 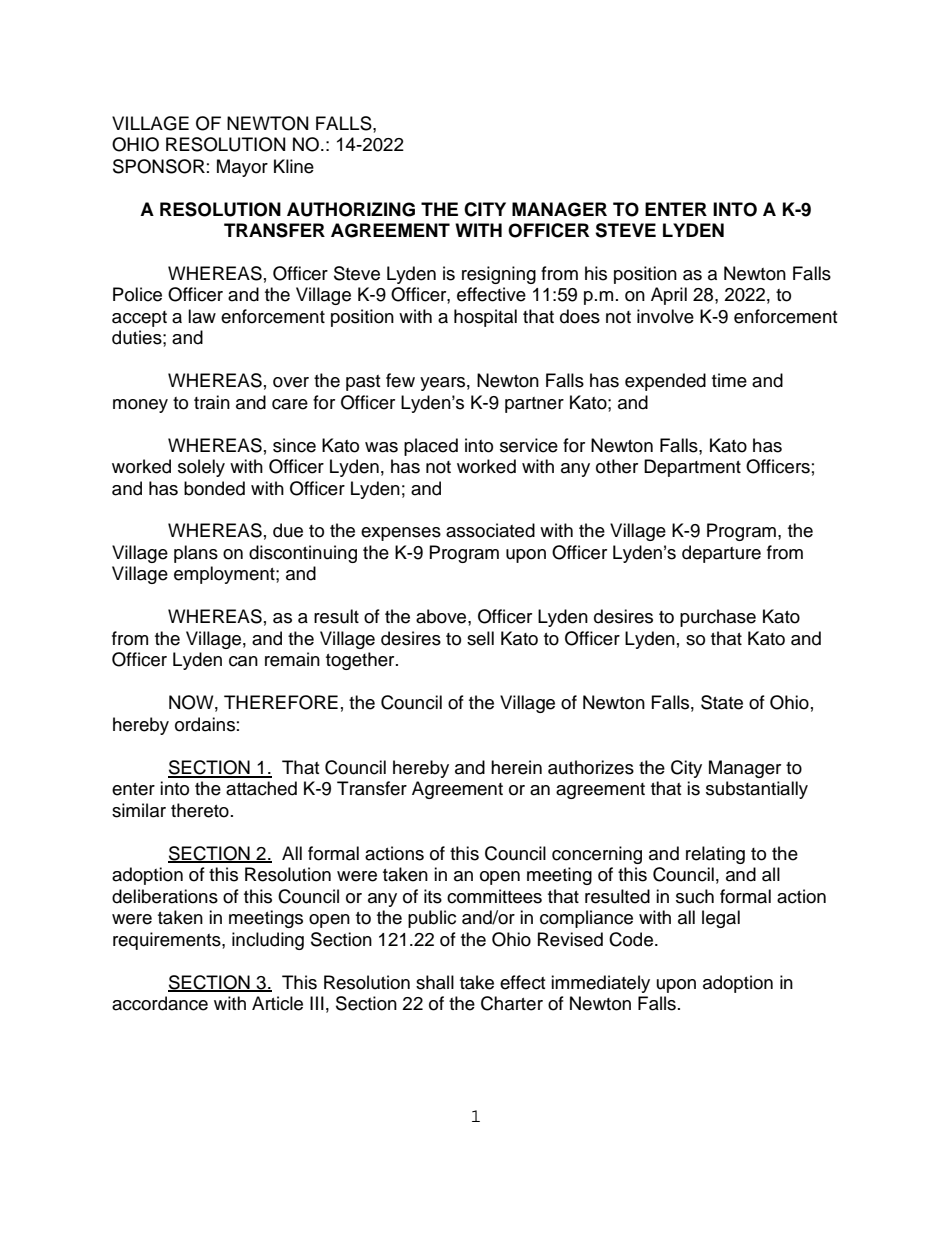 What do you see at coordinates (632, 939) in the image?
I see `Code` at bounding box center [632, 939].
